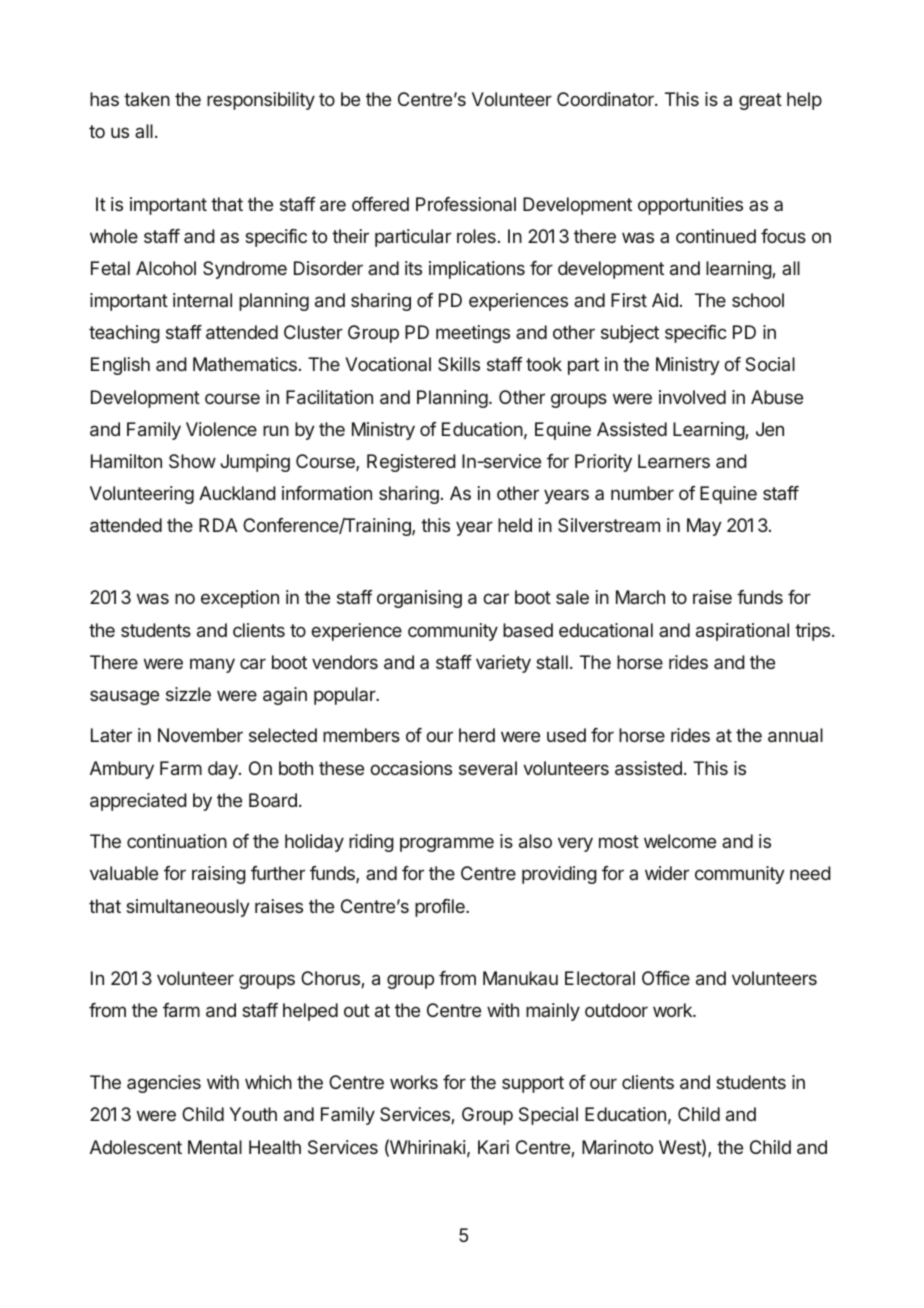 The height and width of the screenshot is (1308, 924). What do you see at coordinates (493, 1147) in the screenshot?
I see `Kari` at bounding box center [493, 1147].
